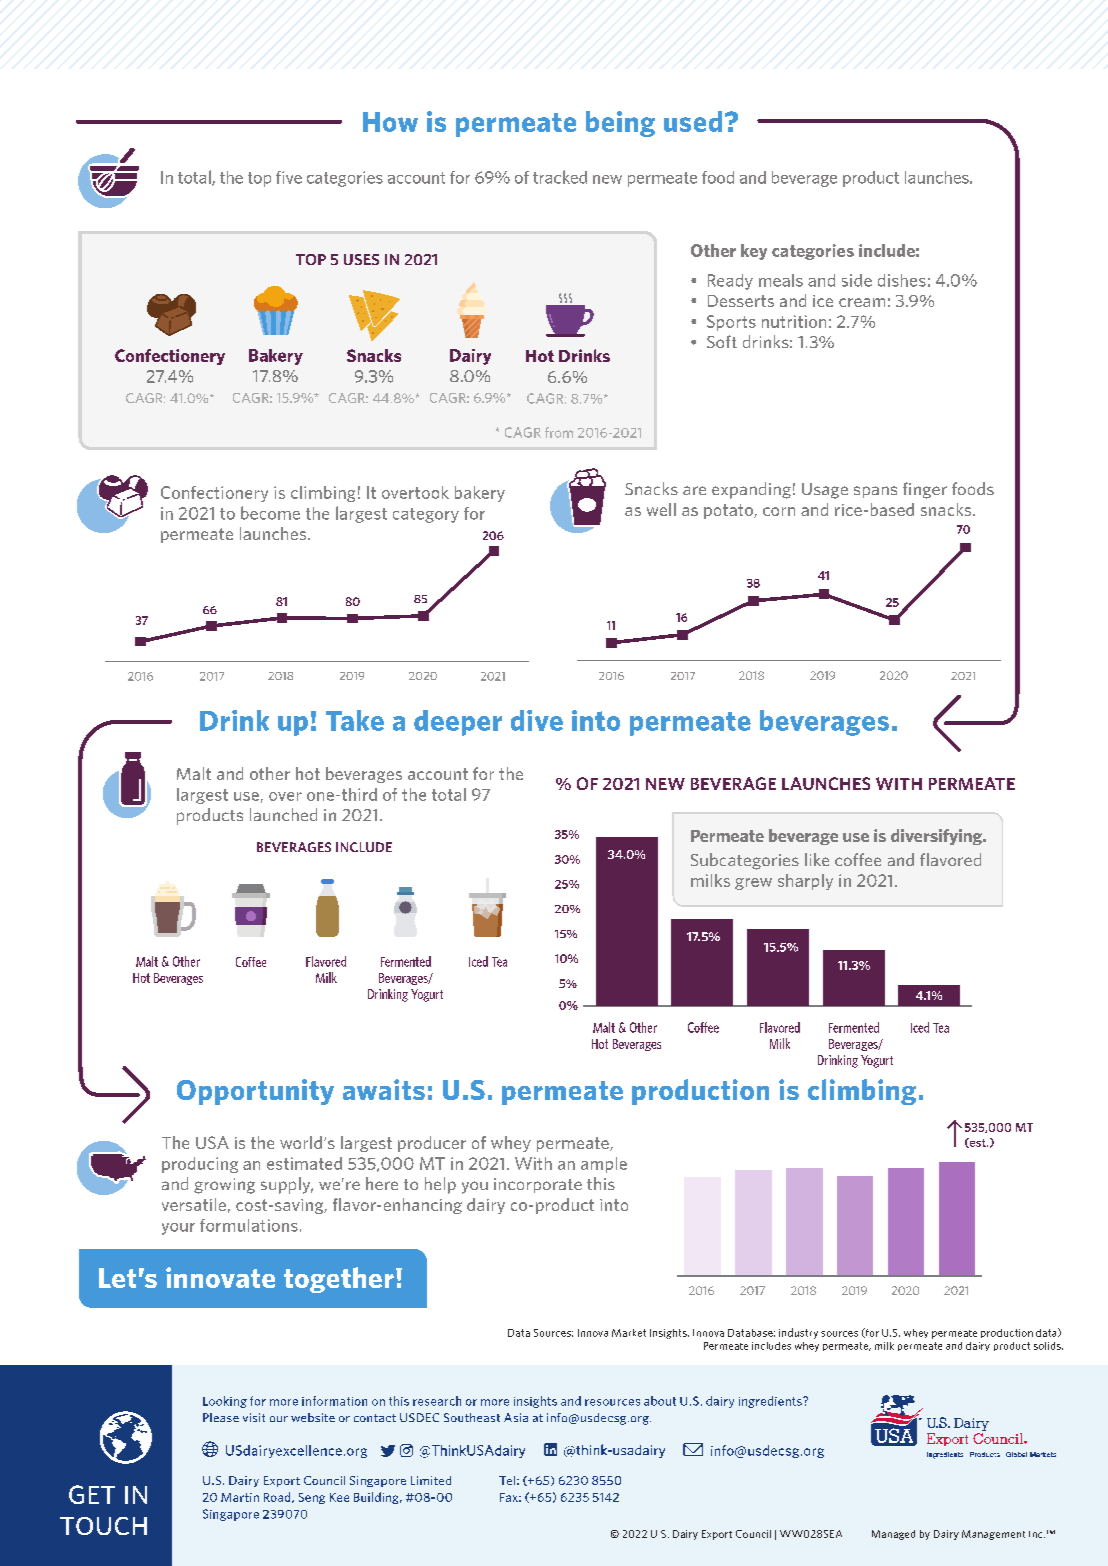 The image size is (1108, 1566). Describe the element at coordinates (817, 859) in the screenshot. I see `like` at that location.
